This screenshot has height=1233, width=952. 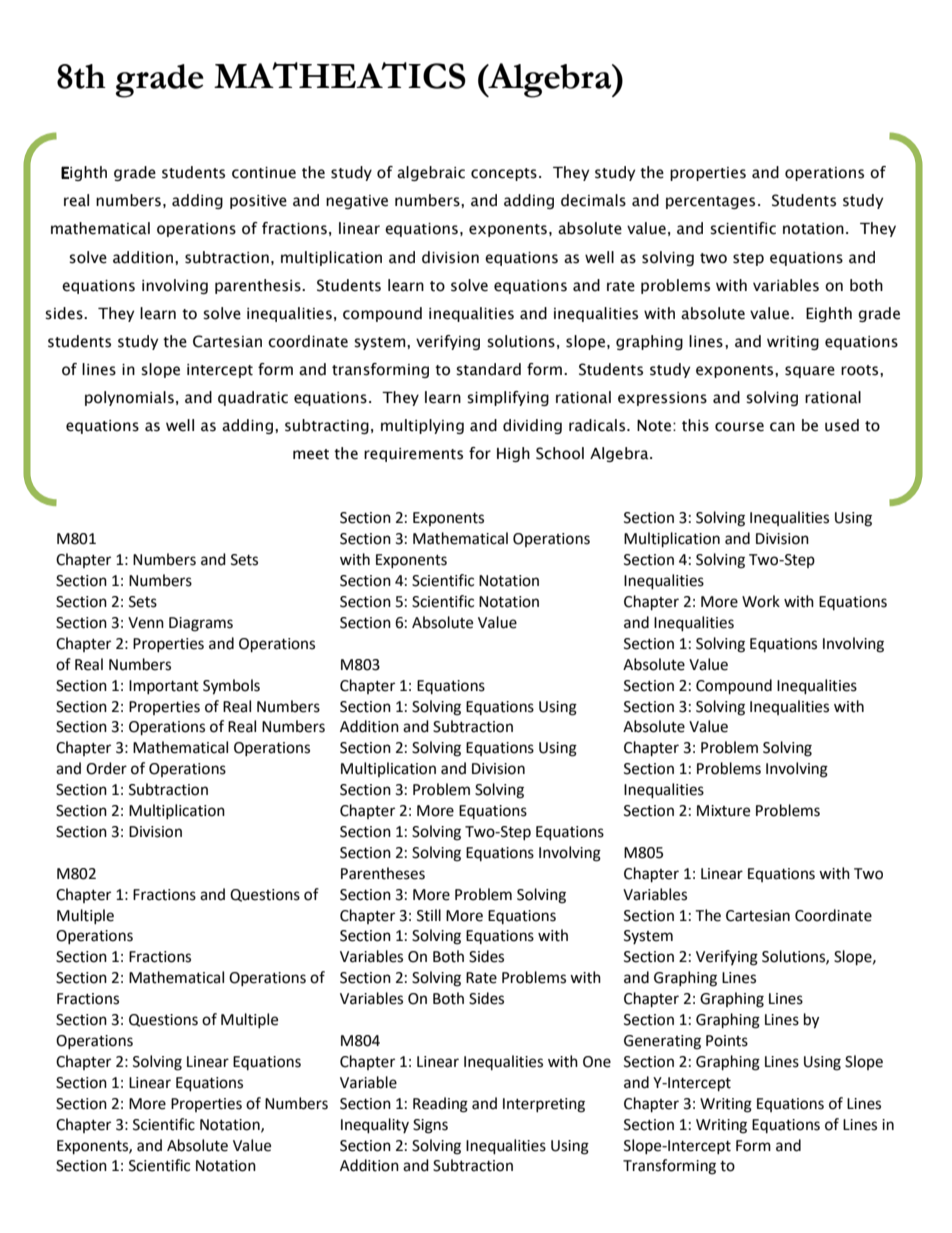 What do you see at coordinates (383, 873) in the screenshot?
I see `Parentheses` at bounding box center [383, 873].
